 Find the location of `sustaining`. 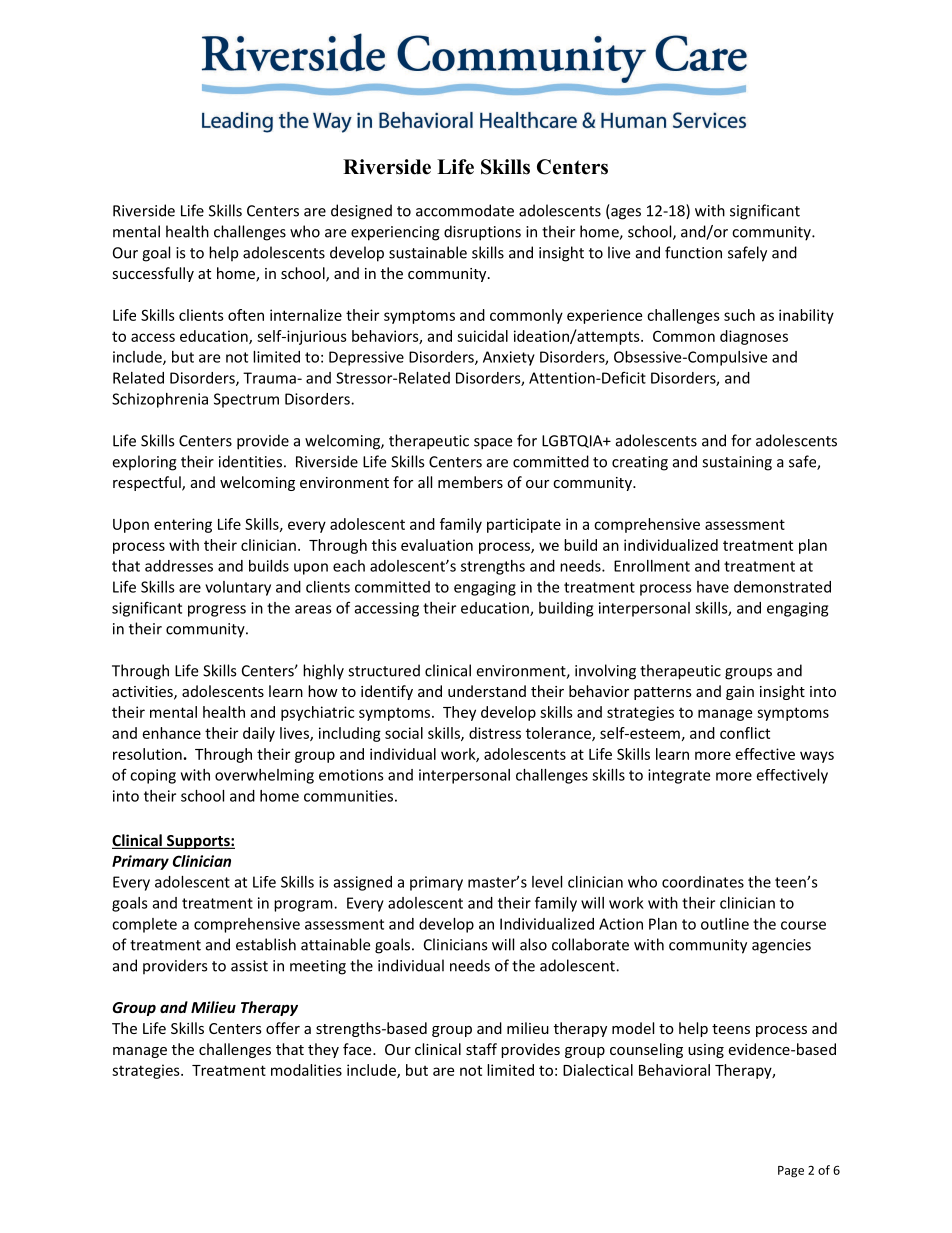

sustaining is located at coordinates (737, 463).
